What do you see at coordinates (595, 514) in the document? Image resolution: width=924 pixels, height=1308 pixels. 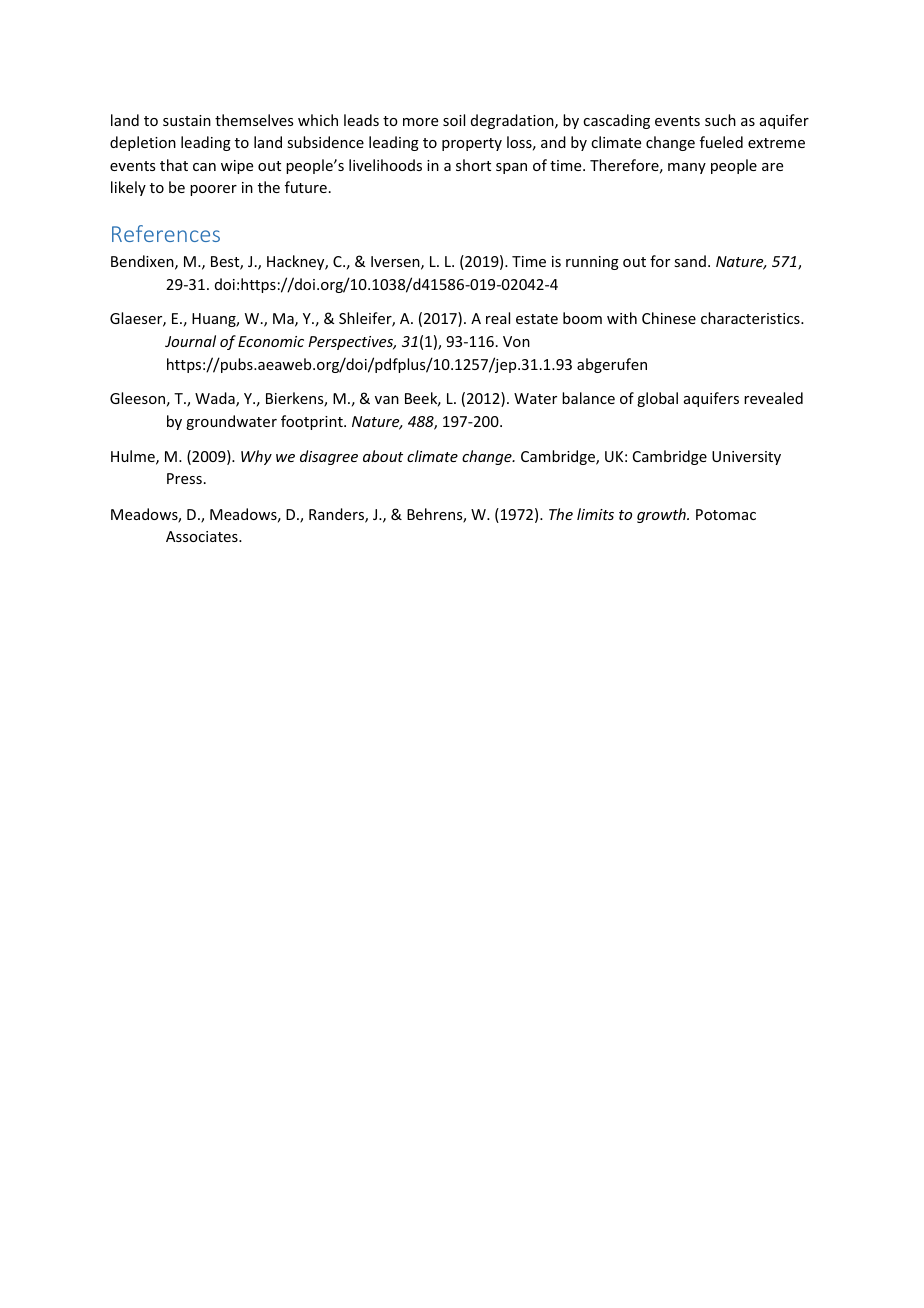 I see `limits` at bounding box center [595, 514].
